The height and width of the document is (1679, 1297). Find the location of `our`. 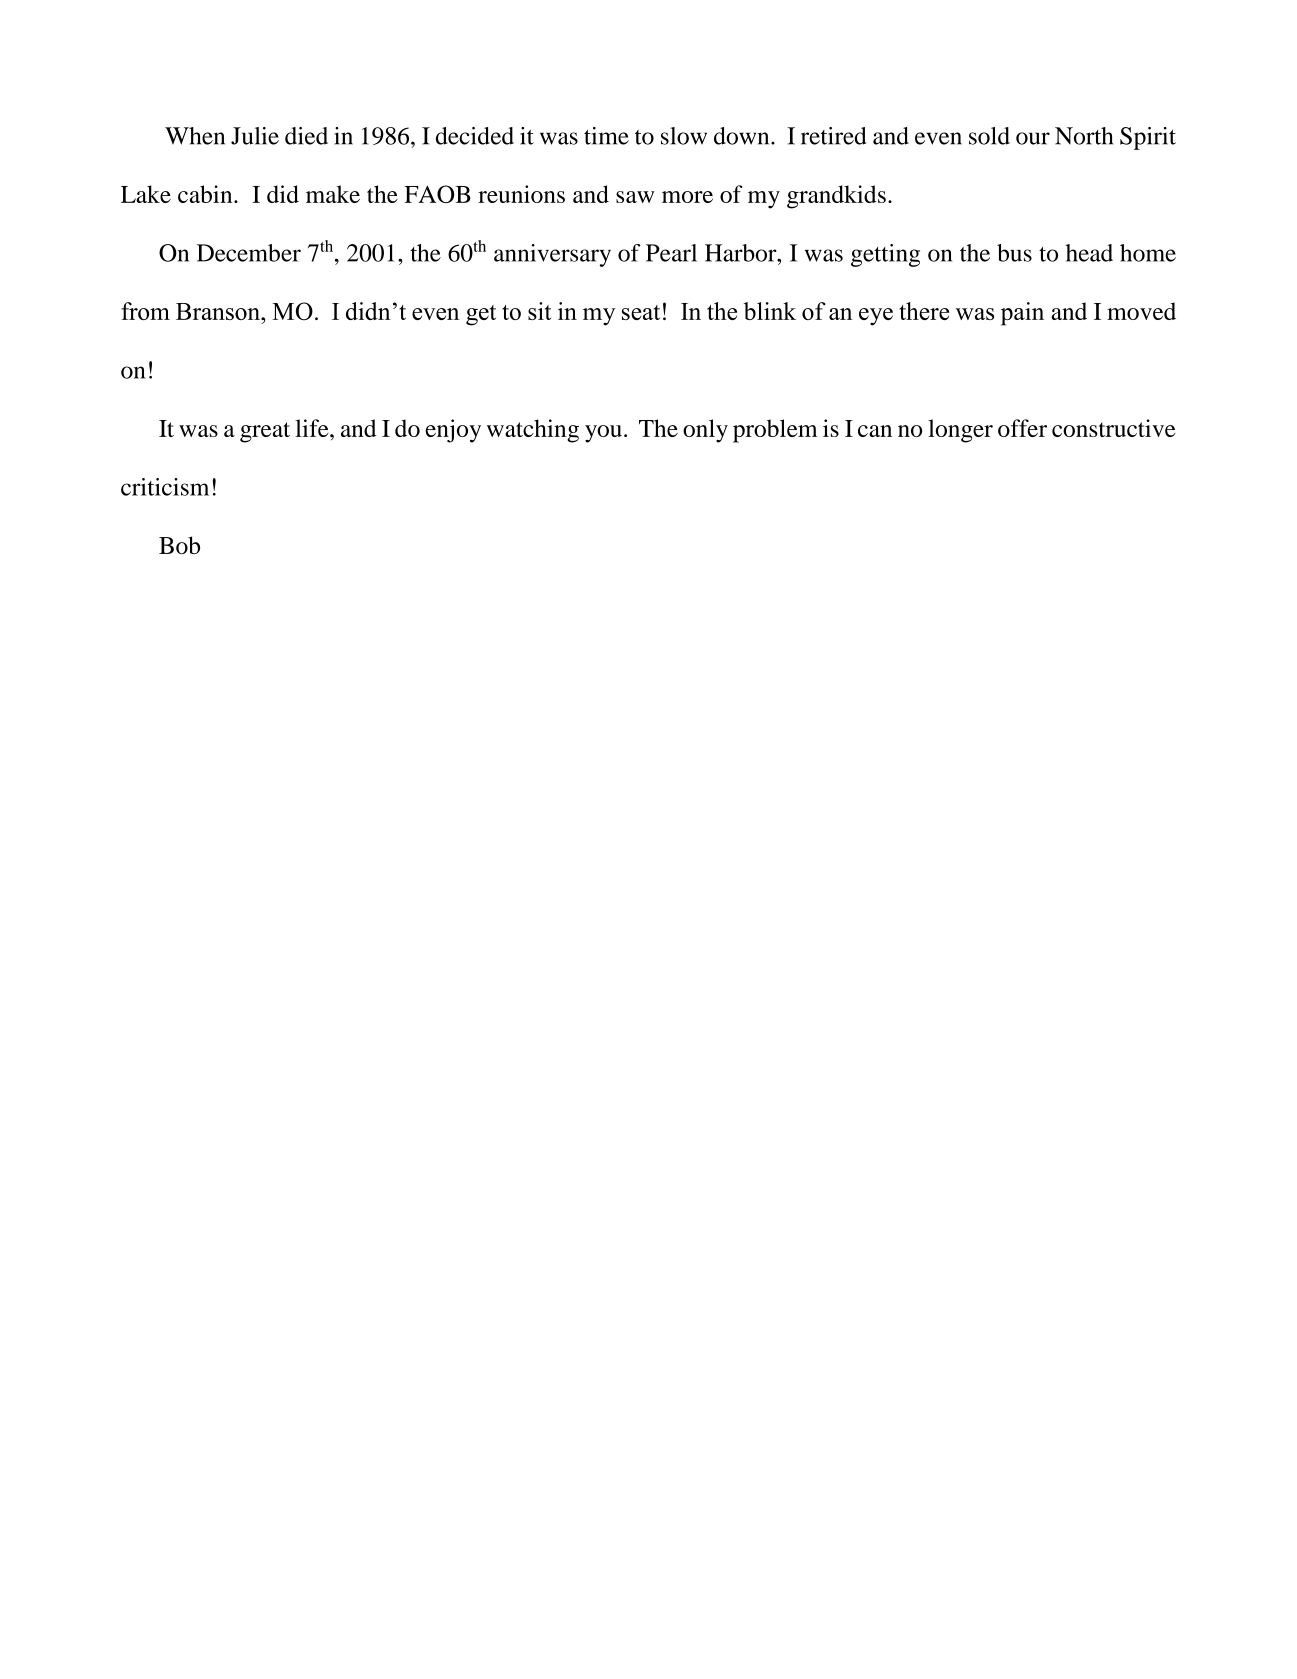

our is located at coordinates (1033, 138).
